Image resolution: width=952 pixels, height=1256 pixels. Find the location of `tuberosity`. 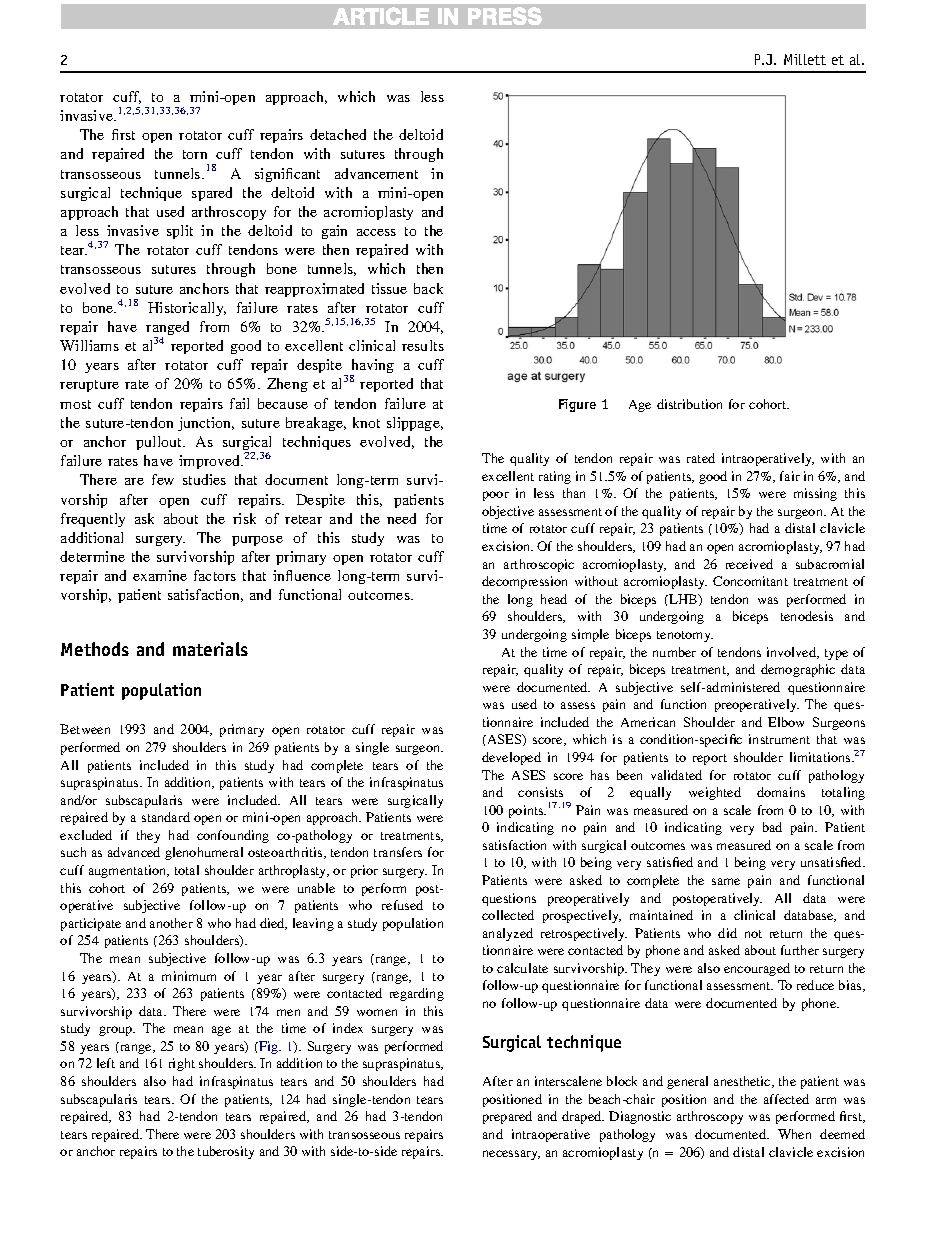

tuberosity is located at coordinates (226, 1152).
